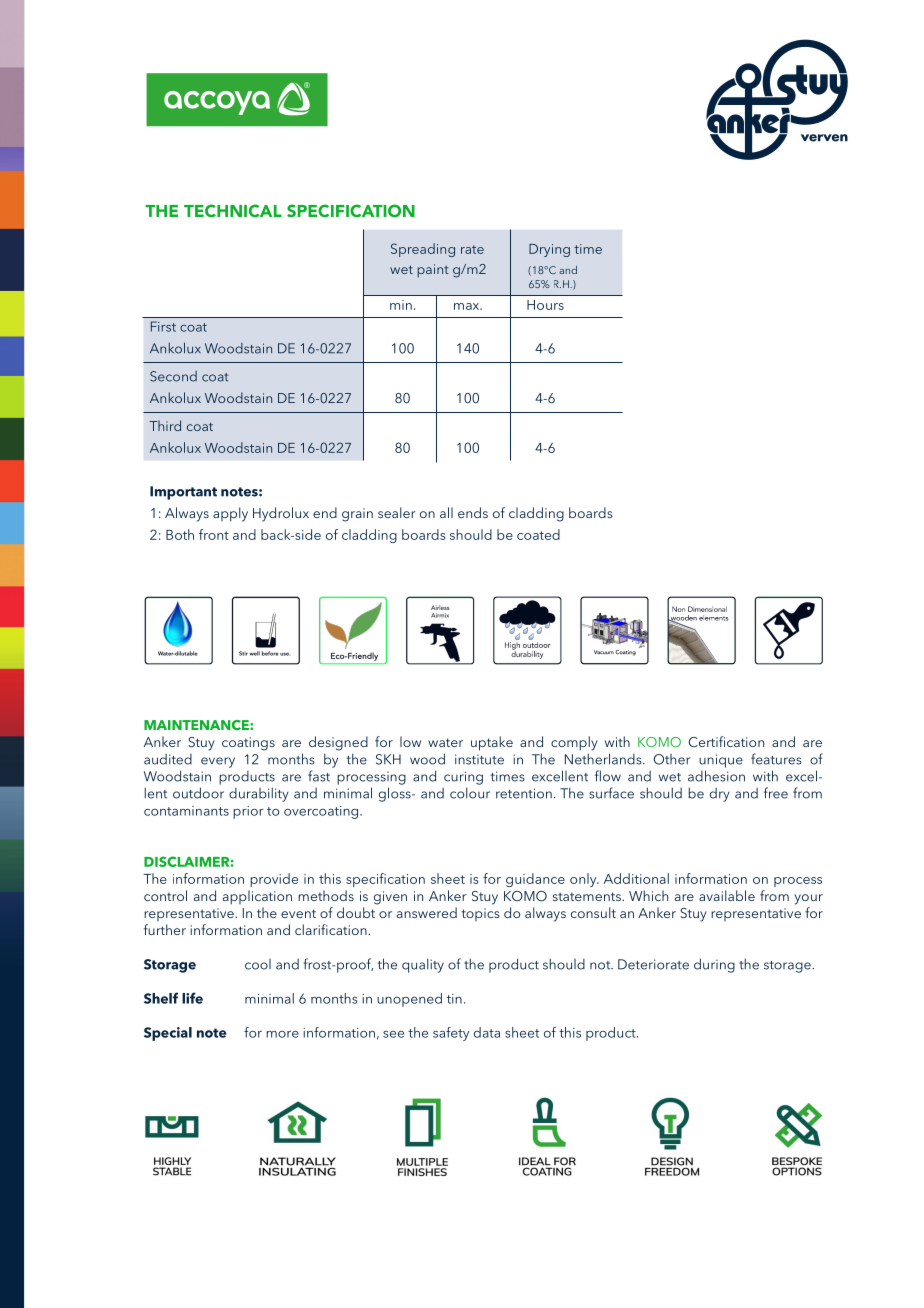 Image resolution: width=924 pixels, height=1308 pixels. What do you see at coordinates (446, 512) in the page?
I see `all` at bounding box center [446, 512].
